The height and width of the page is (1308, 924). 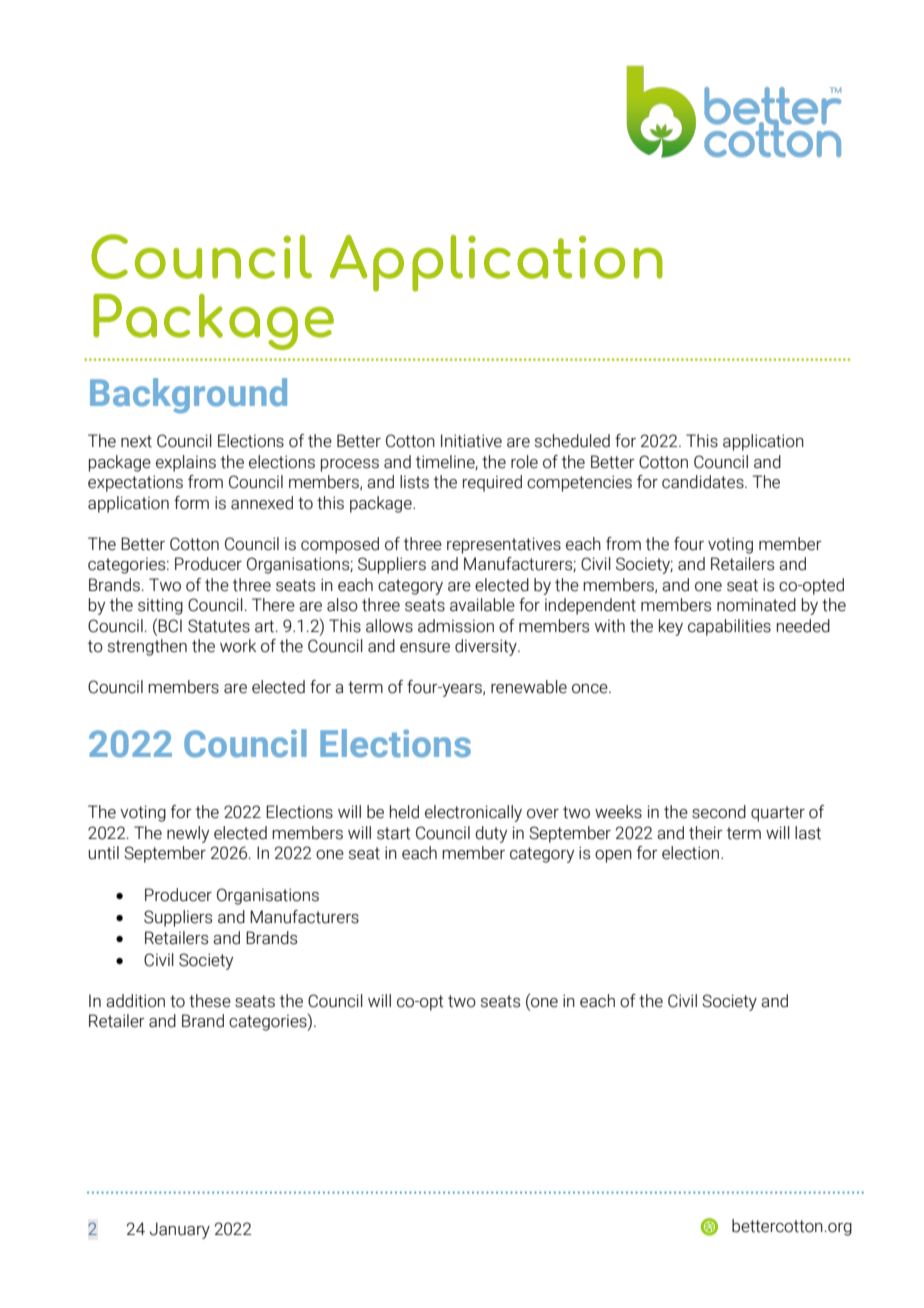 I want to click on electronically, so click(x=473, y=813).
